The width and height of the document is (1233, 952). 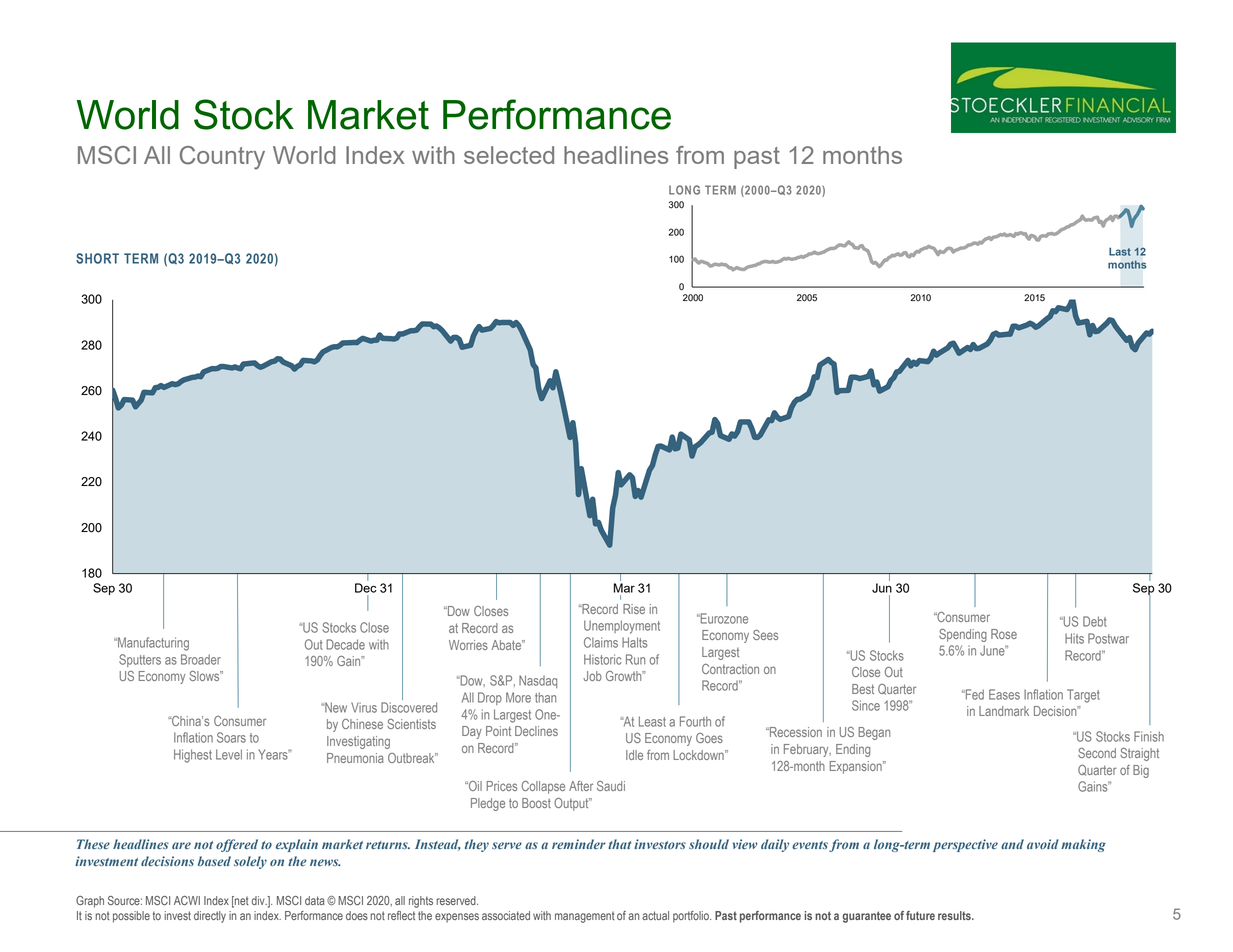 I want to click on Rise, so click(x=634, y=609).
